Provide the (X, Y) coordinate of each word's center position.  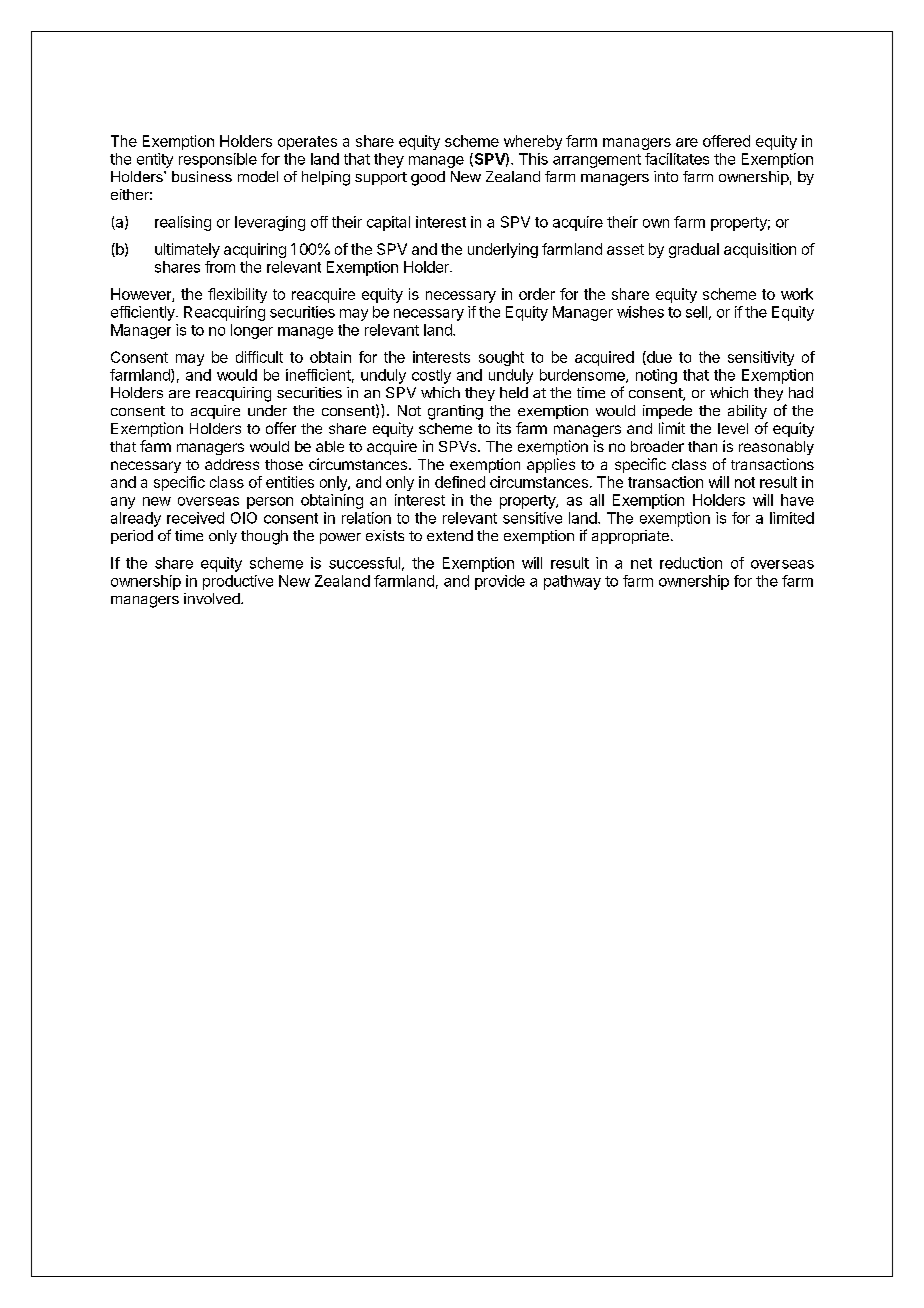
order (537, 294)
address (232, 464)
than (702, 446)
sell (696, 312)
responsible (218, 160)
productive (238, 582)
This (533, 159)
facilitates (677, 159)
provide (500, 582)
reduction (691, 563)
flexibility (237, 295)
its (504, 428)
